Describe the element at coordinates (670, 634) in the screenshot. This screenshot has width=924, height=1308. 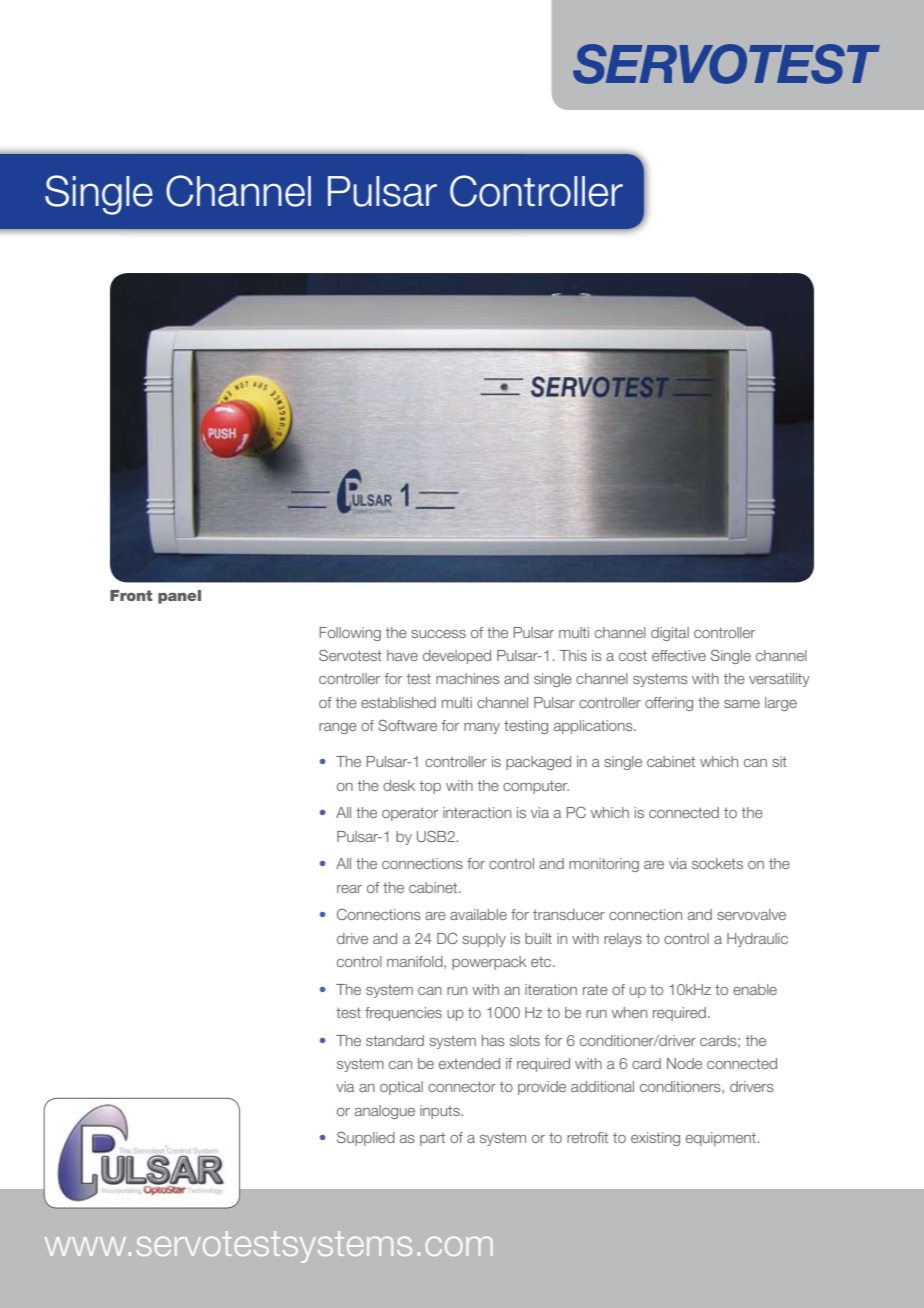
I see `digital` at that location.
